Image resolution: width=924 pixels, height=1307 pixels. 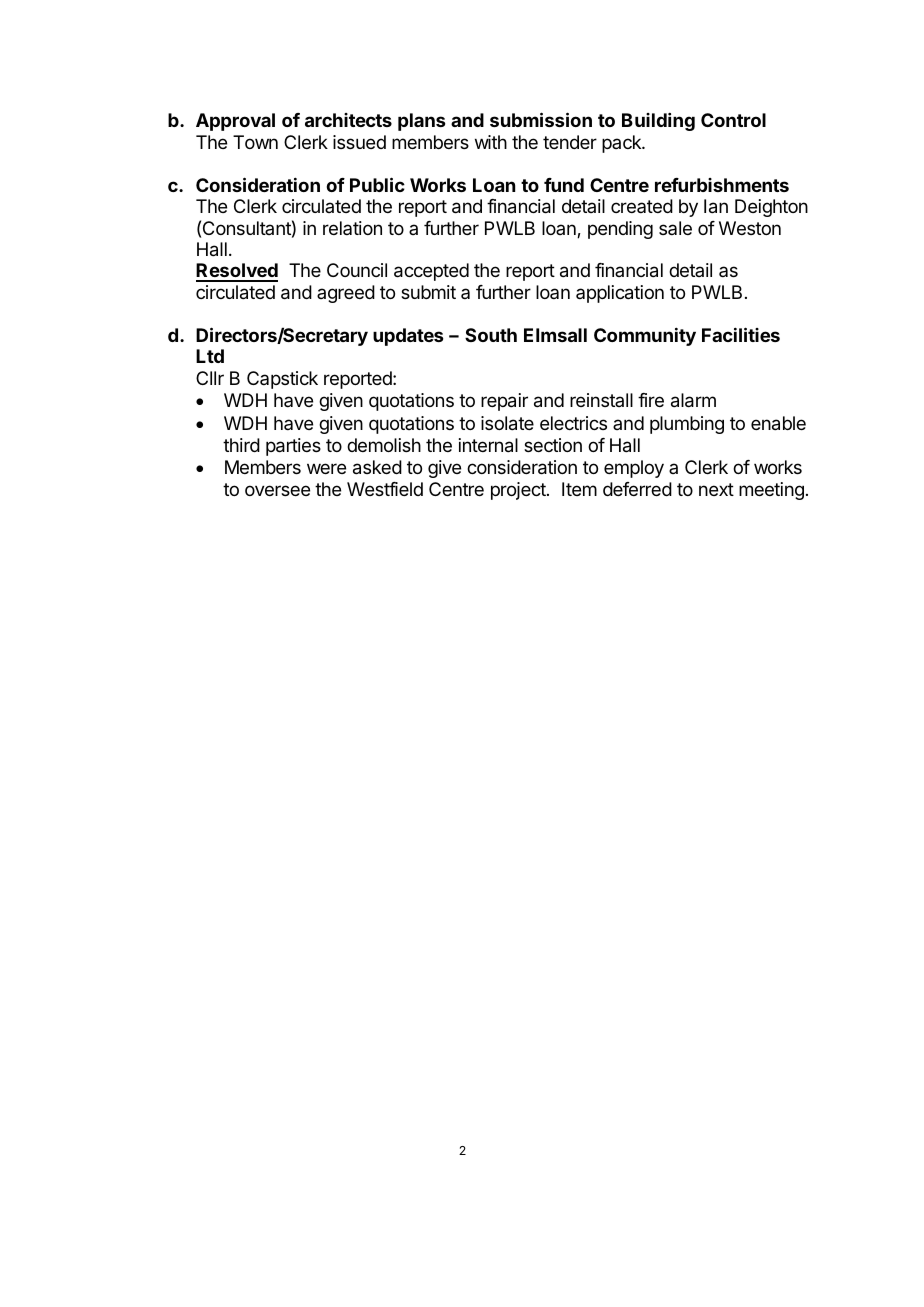 I want to click on Town, so click(x=255, y=142).
